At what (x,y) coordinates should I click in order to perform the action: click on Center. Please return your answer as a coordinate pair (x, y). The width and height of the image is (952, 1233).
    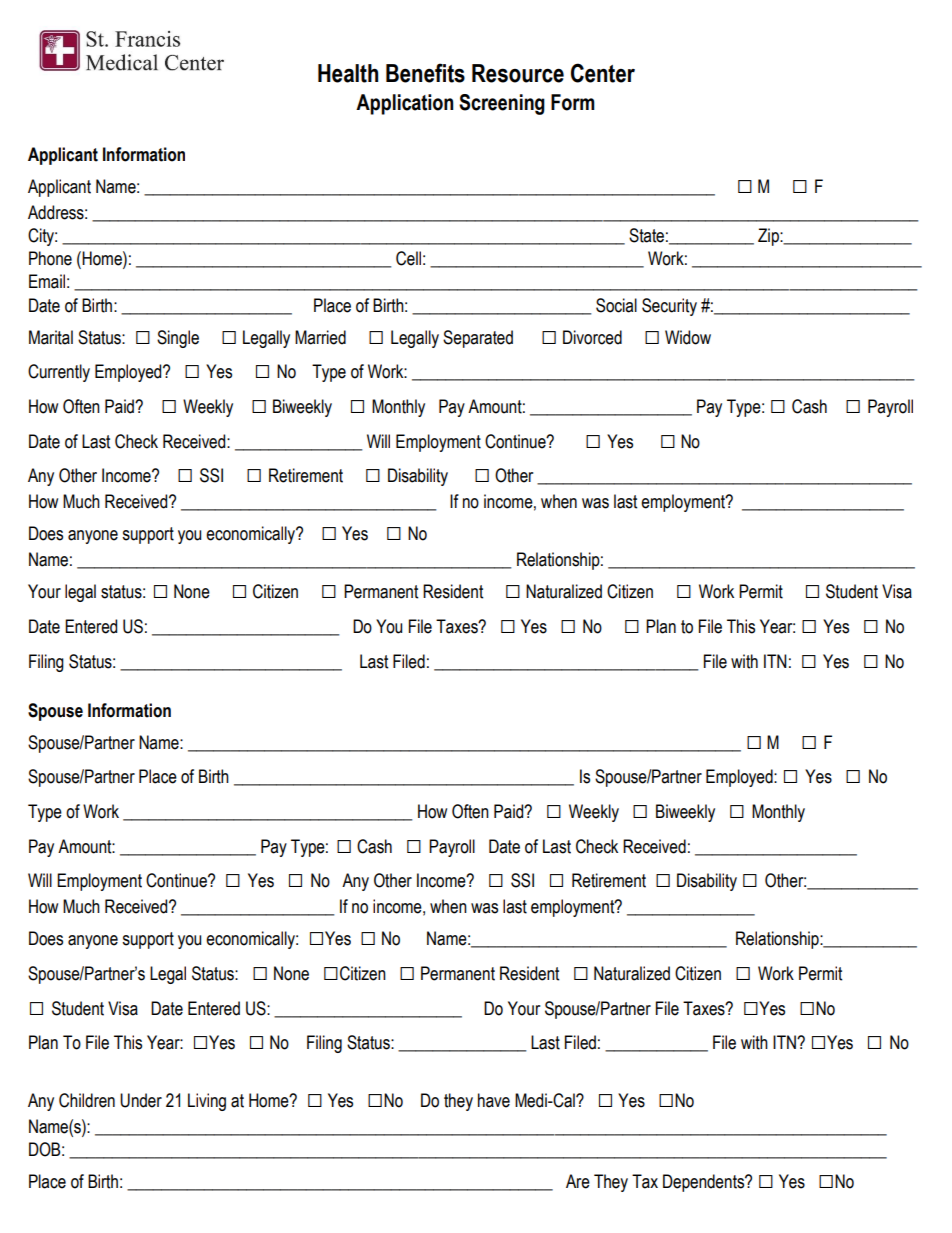
    Looking at the image, I should click on (603, 73).
